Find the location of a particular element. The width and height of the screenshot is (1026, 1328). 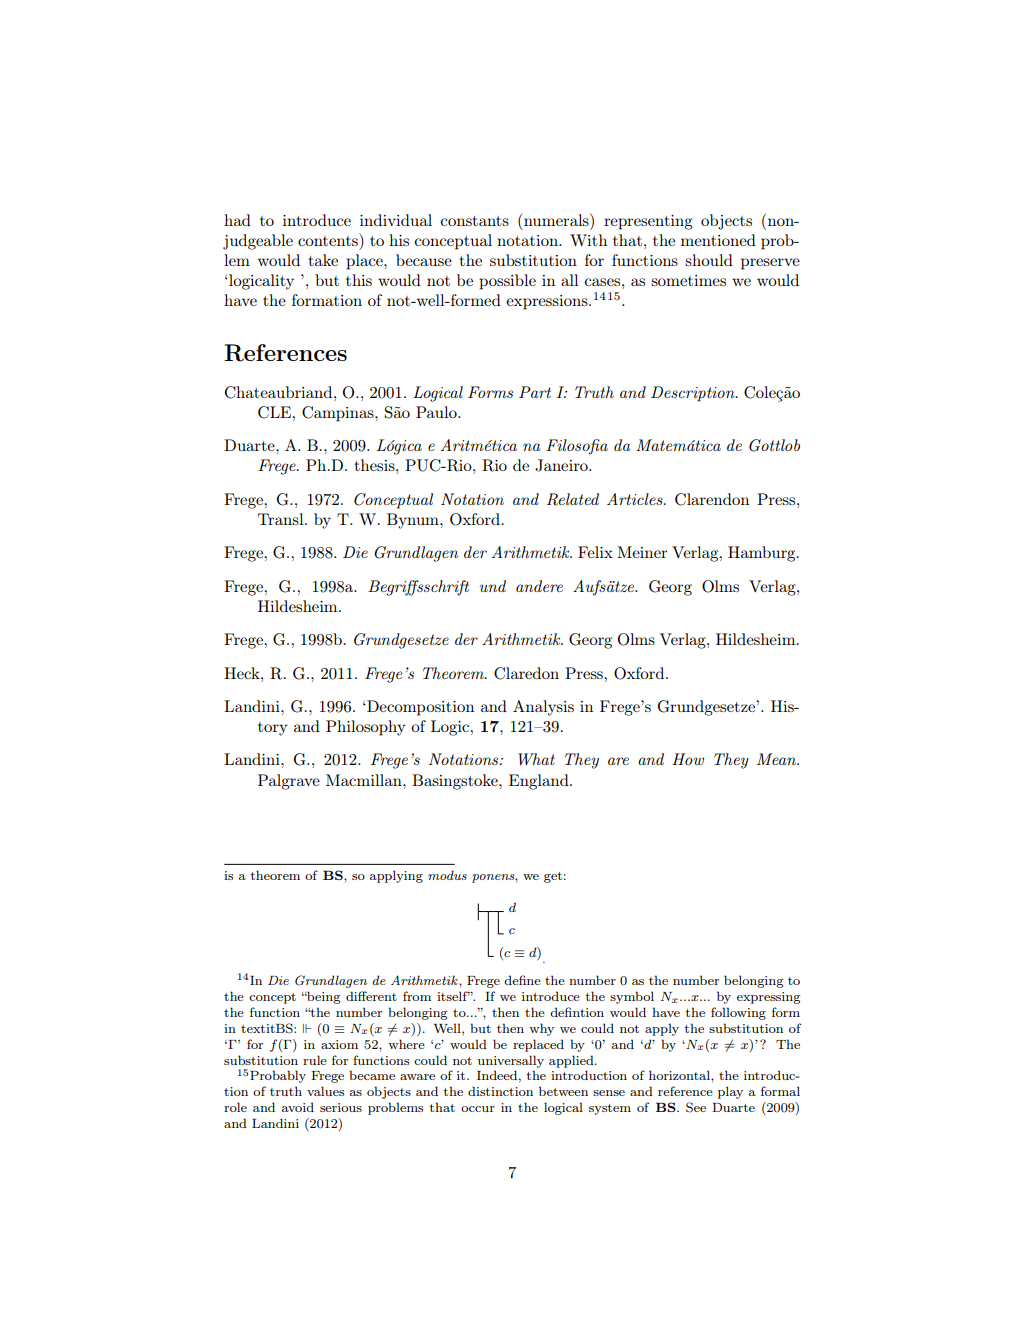

possible is located at coordinates (507, 282).
